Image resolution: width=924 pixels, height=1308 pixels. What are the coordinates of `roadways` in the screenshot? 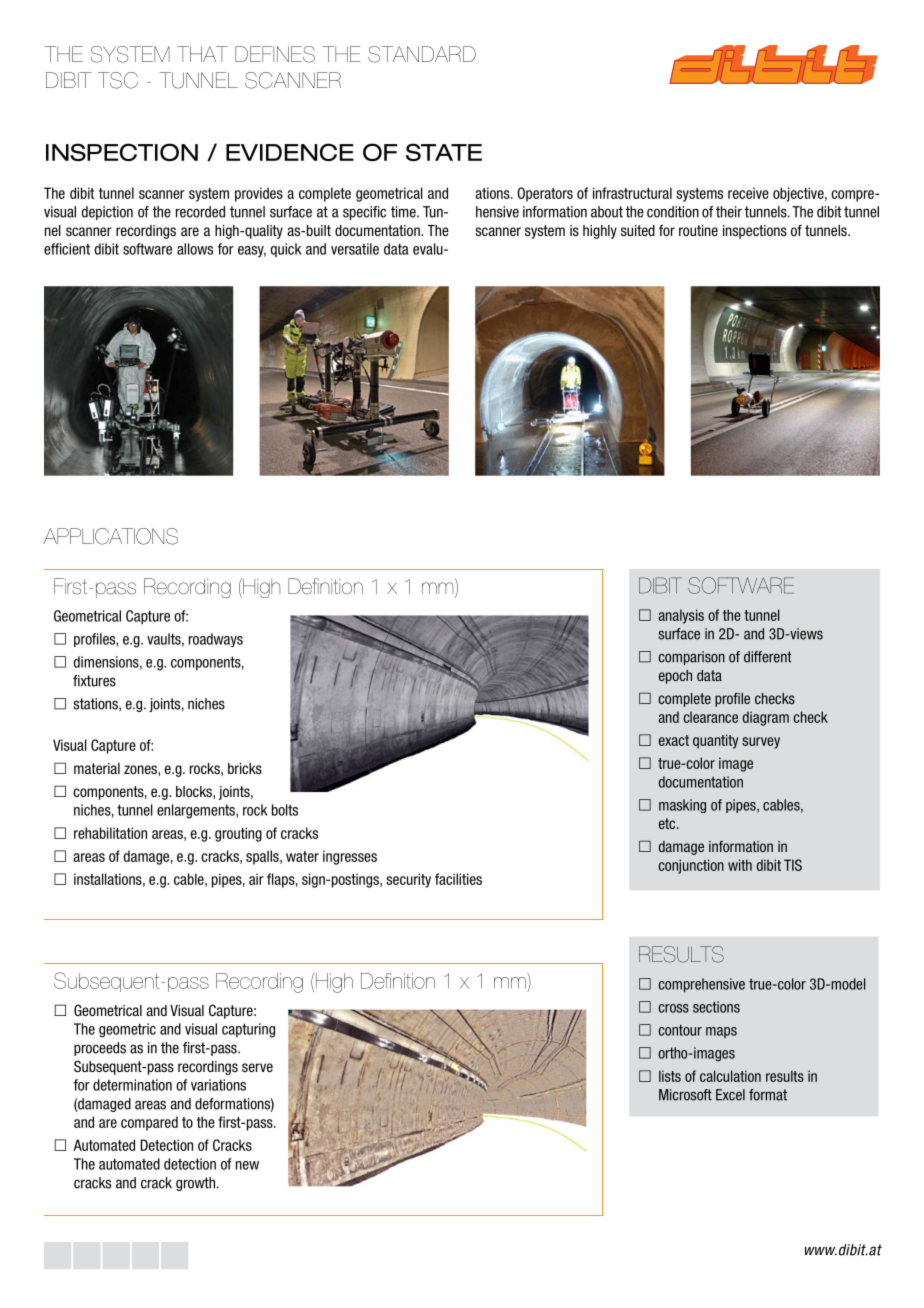 It's located at (216, 640).
